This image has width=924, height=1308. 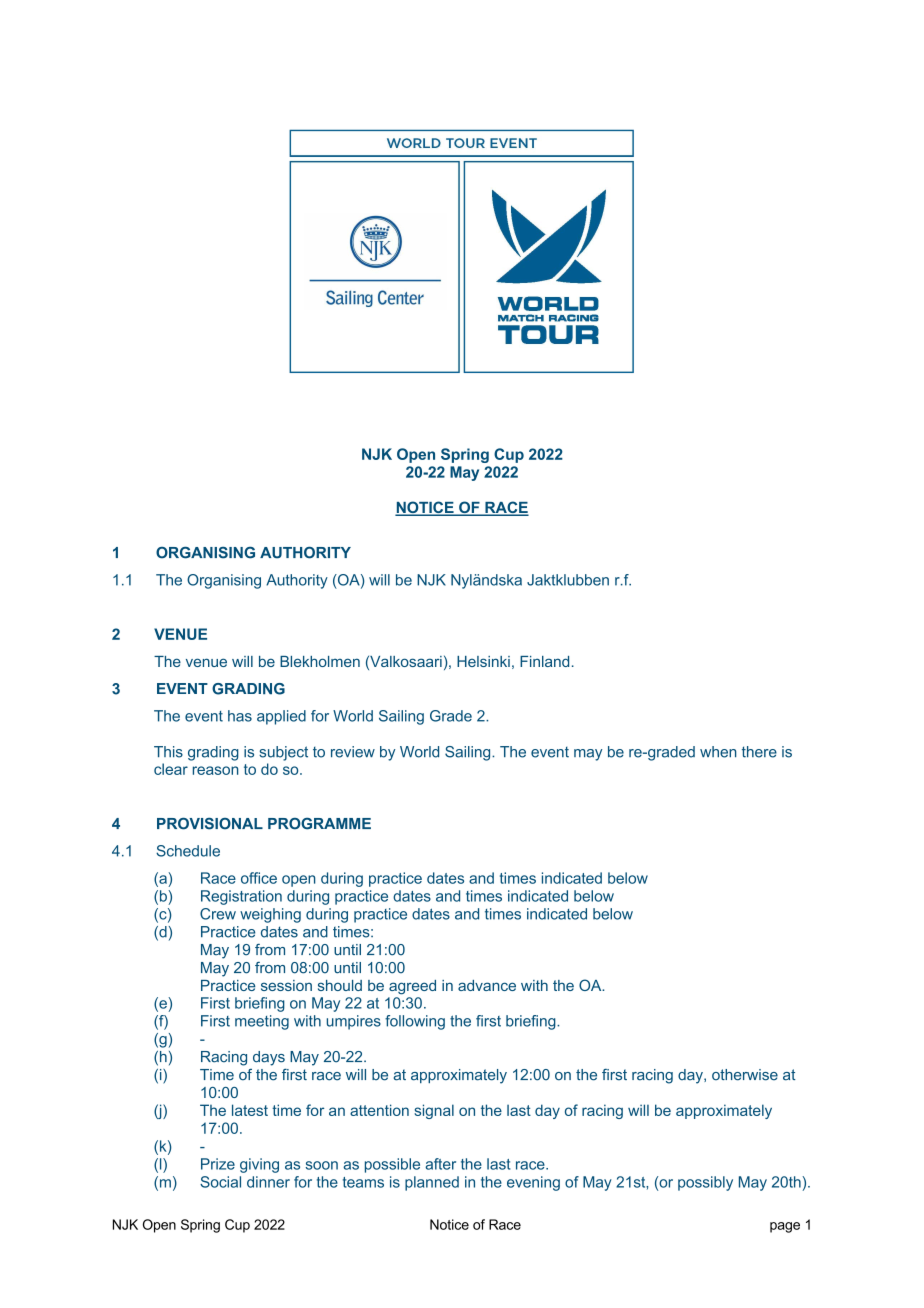 I want to click on Helsinki, so click(x=483, y=661).
